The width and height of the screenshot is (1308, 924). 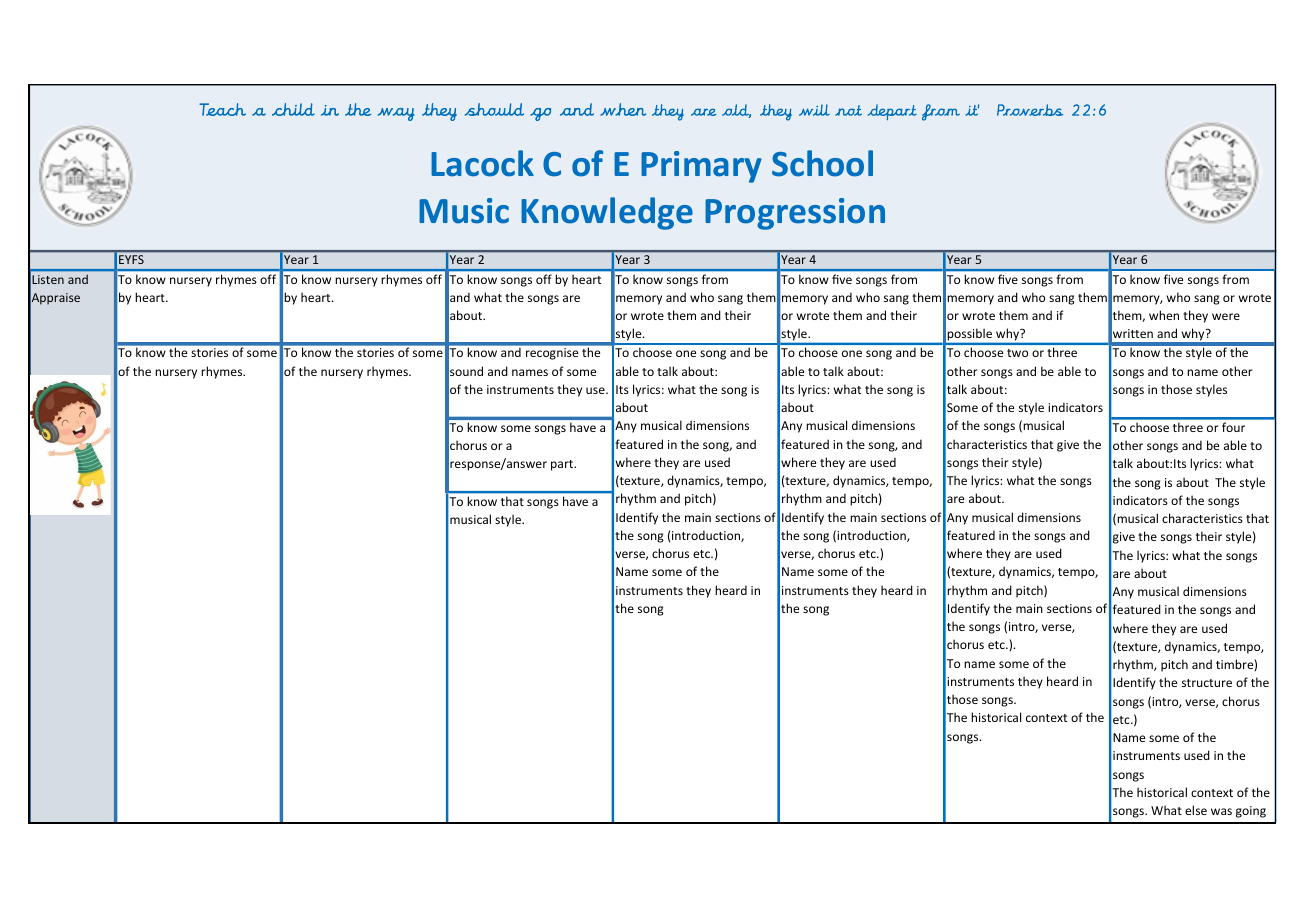 I want to click on else, so click(x=1196, y=810).
